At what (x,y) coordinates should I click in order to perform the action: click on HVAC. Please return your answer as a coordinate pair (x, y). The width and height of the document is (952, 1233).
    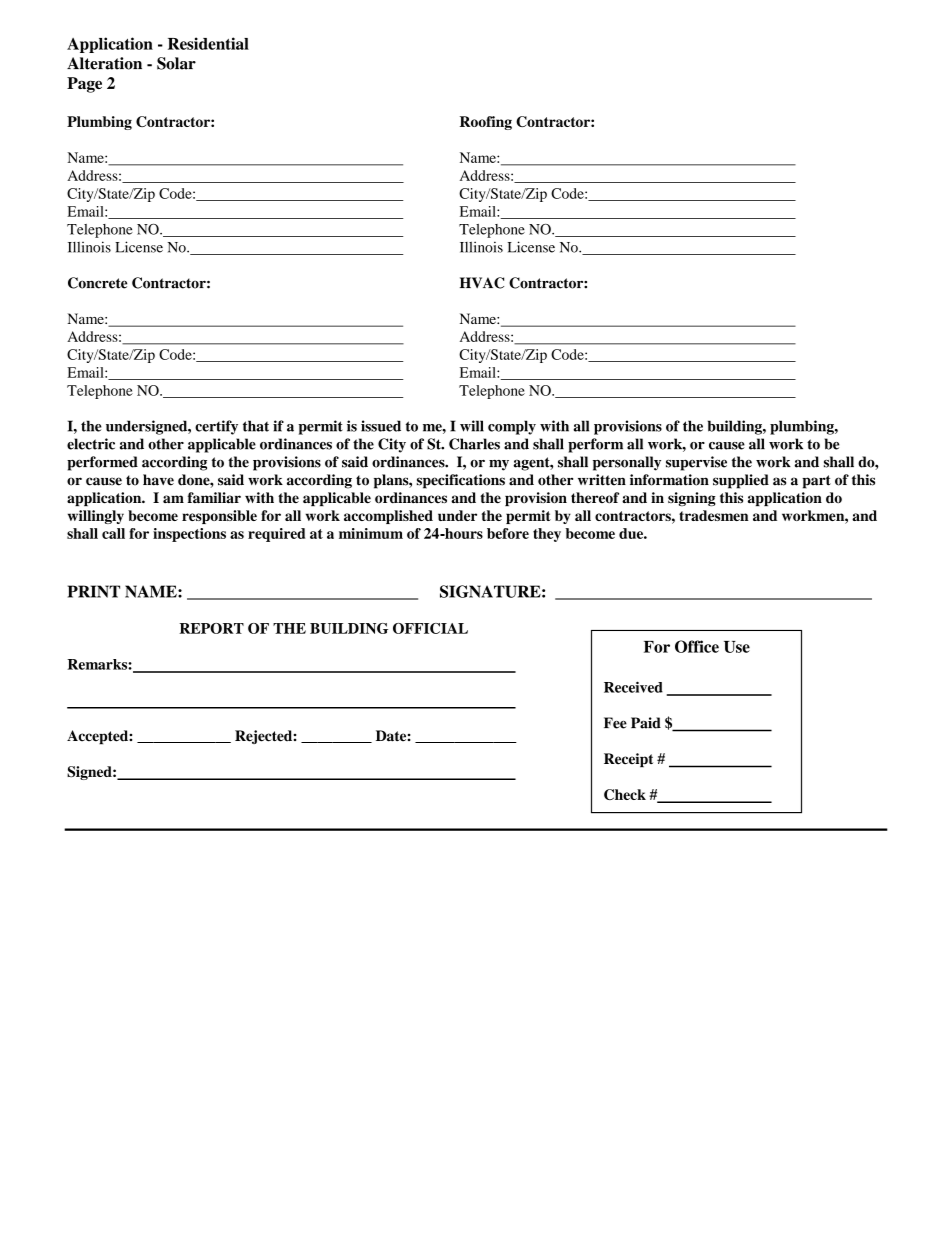
    Looking at the image, I should click on (482, 283).
